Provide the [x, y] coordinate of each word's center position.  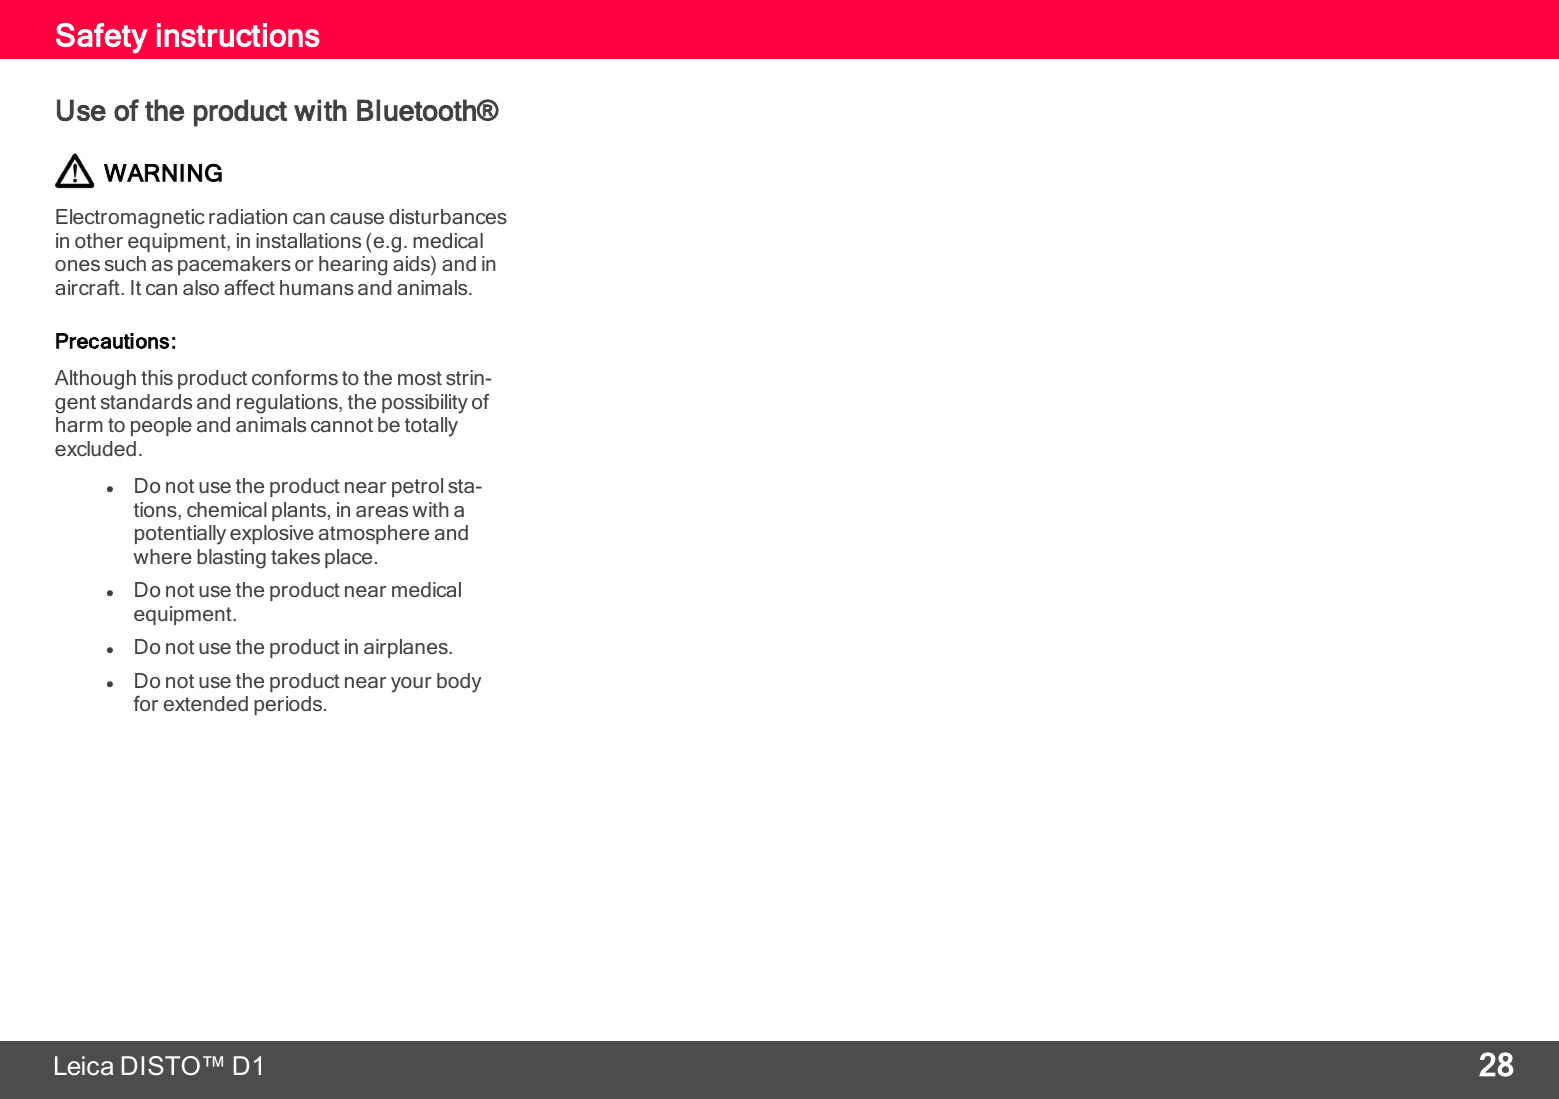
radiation [248, 216]
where [163, 556]
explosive [272, 534]
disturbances [448, 216]
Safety [102, 38]
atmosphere [374, 534]
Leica [84, 1066]
